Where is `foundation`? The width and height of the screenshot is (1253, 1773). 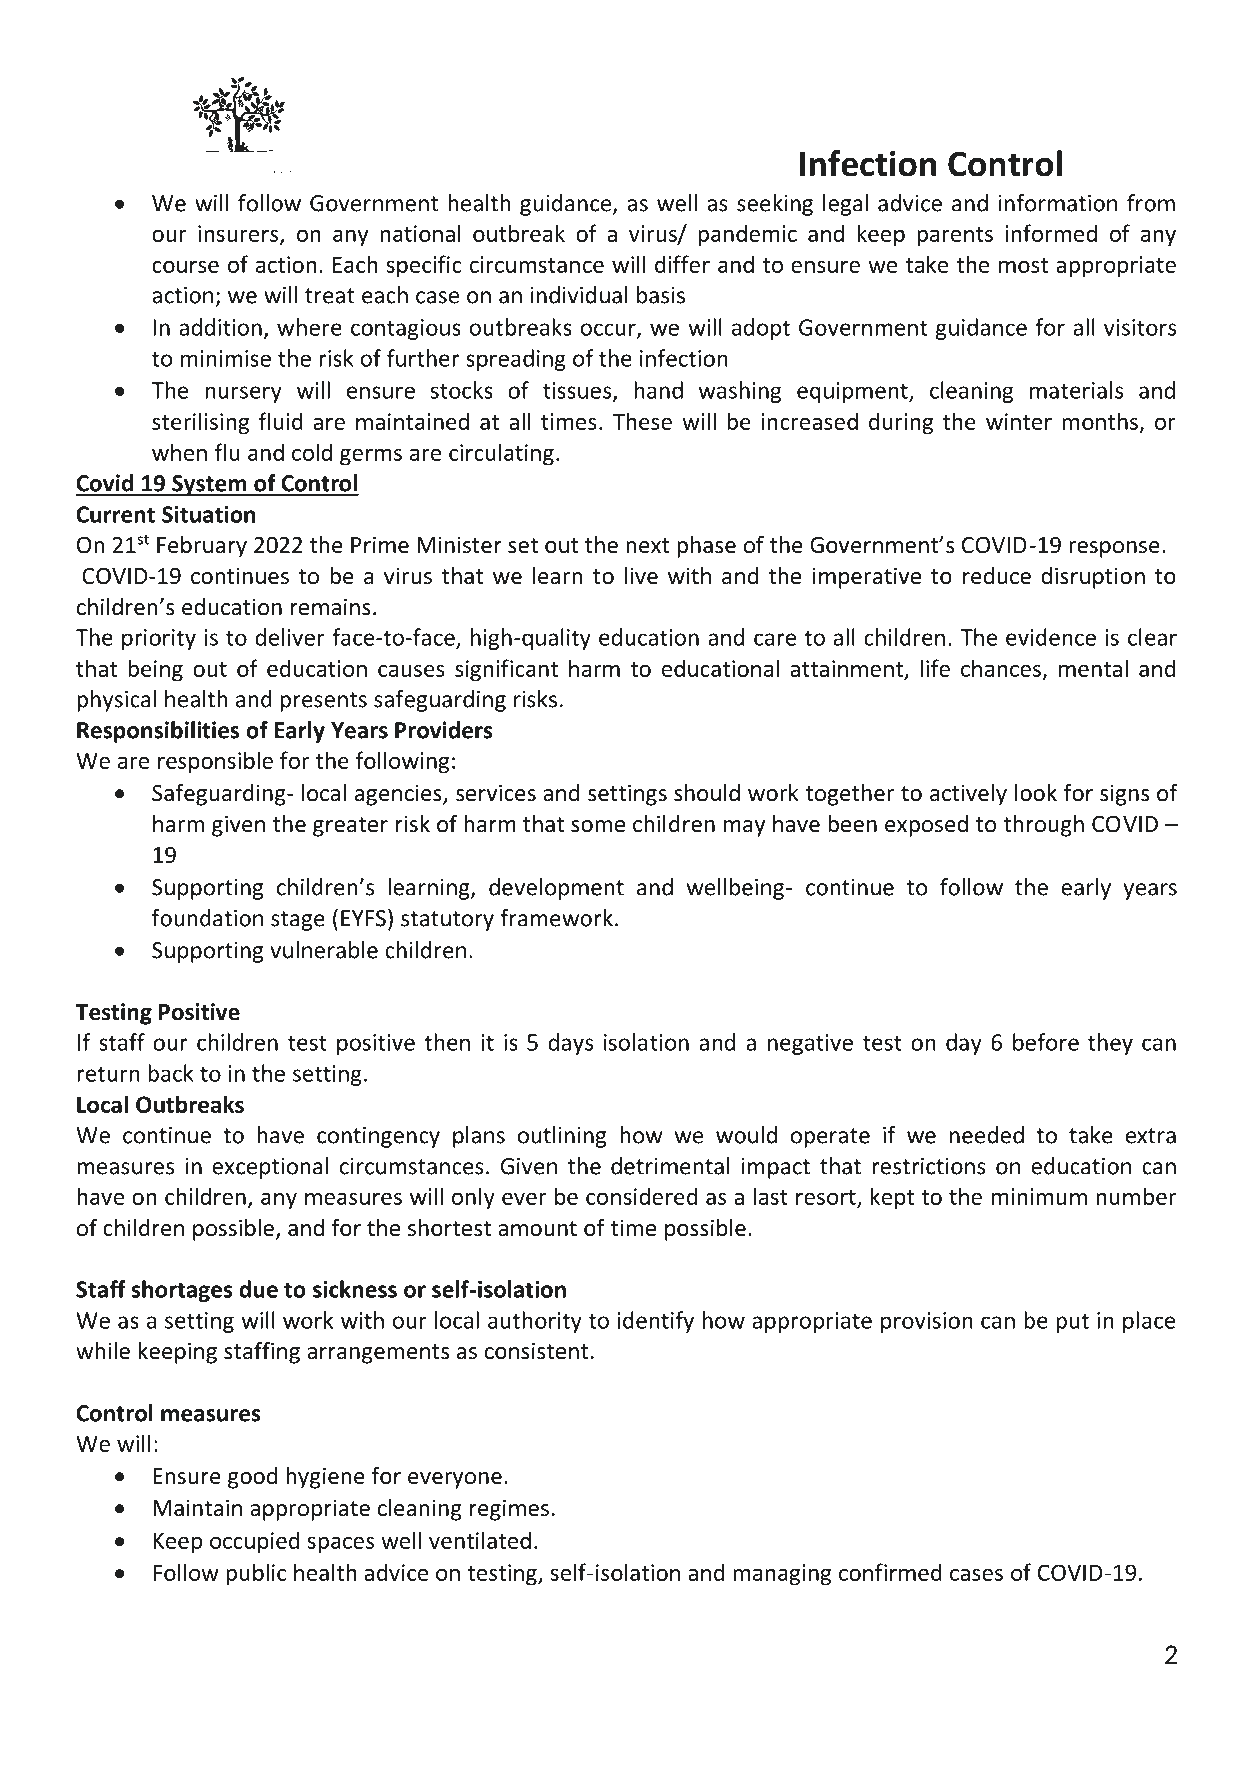
foundation is located at coordinates (207, 918).
